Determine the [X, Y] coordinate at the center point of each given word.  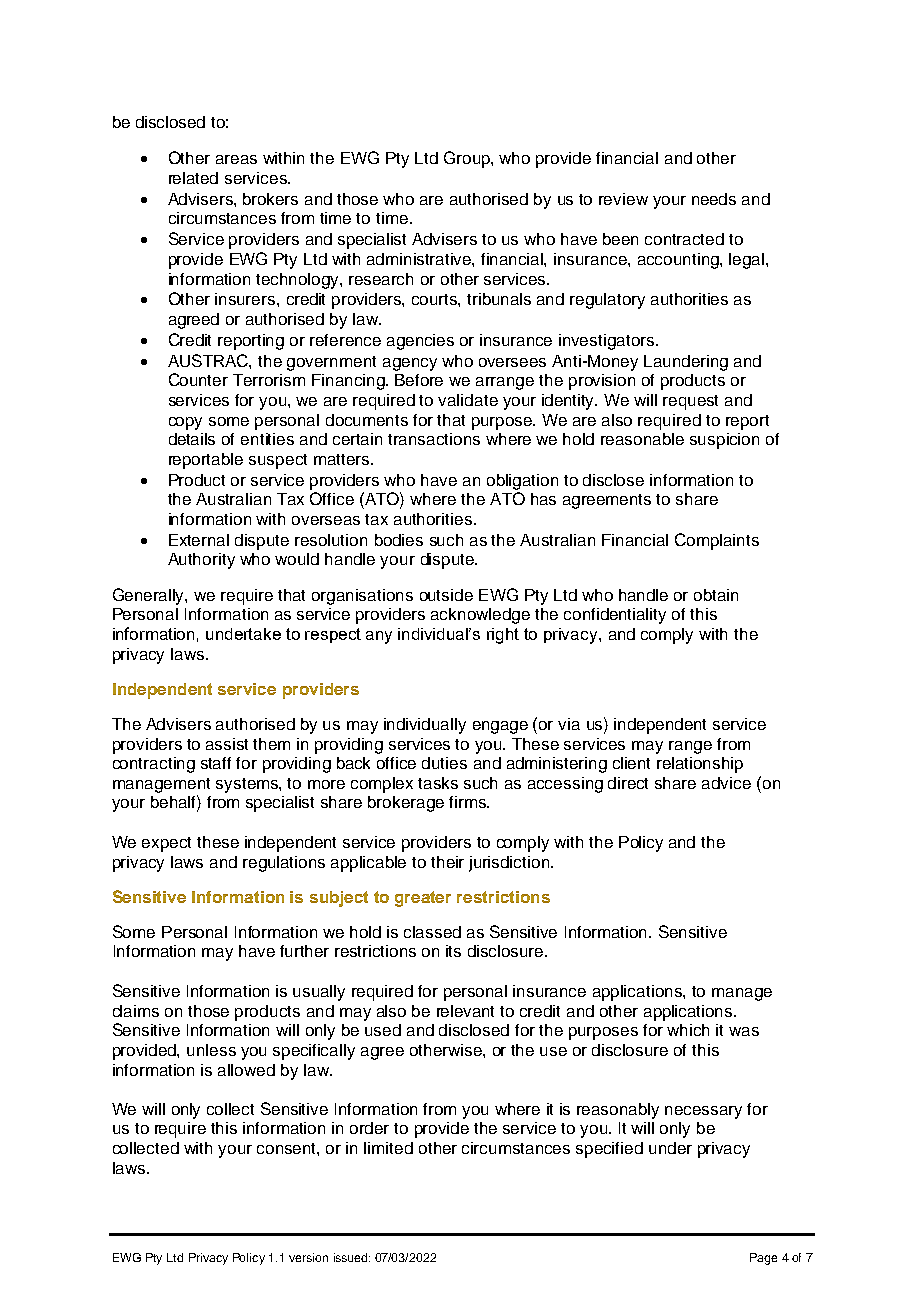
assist [227, 744]
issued [352, 1257]
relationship [700, 765]
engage [500, 727]
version [308, 1257]
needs [714, 199]
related [193, 178]
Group [468, 159]
